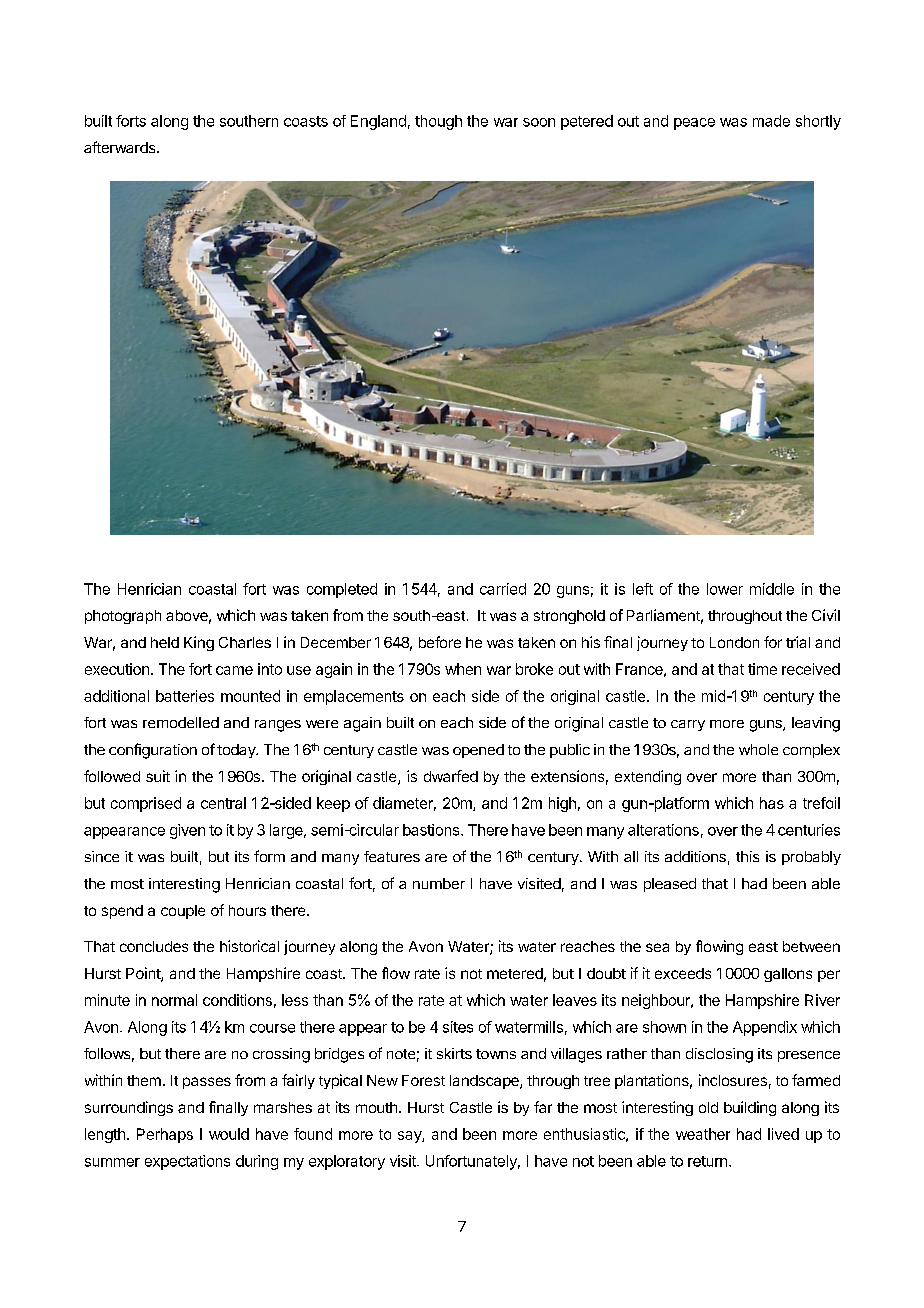 Image resolution: width=924 pixels, height=1308 pixels. I want to click on couple, so click(183, 912).
